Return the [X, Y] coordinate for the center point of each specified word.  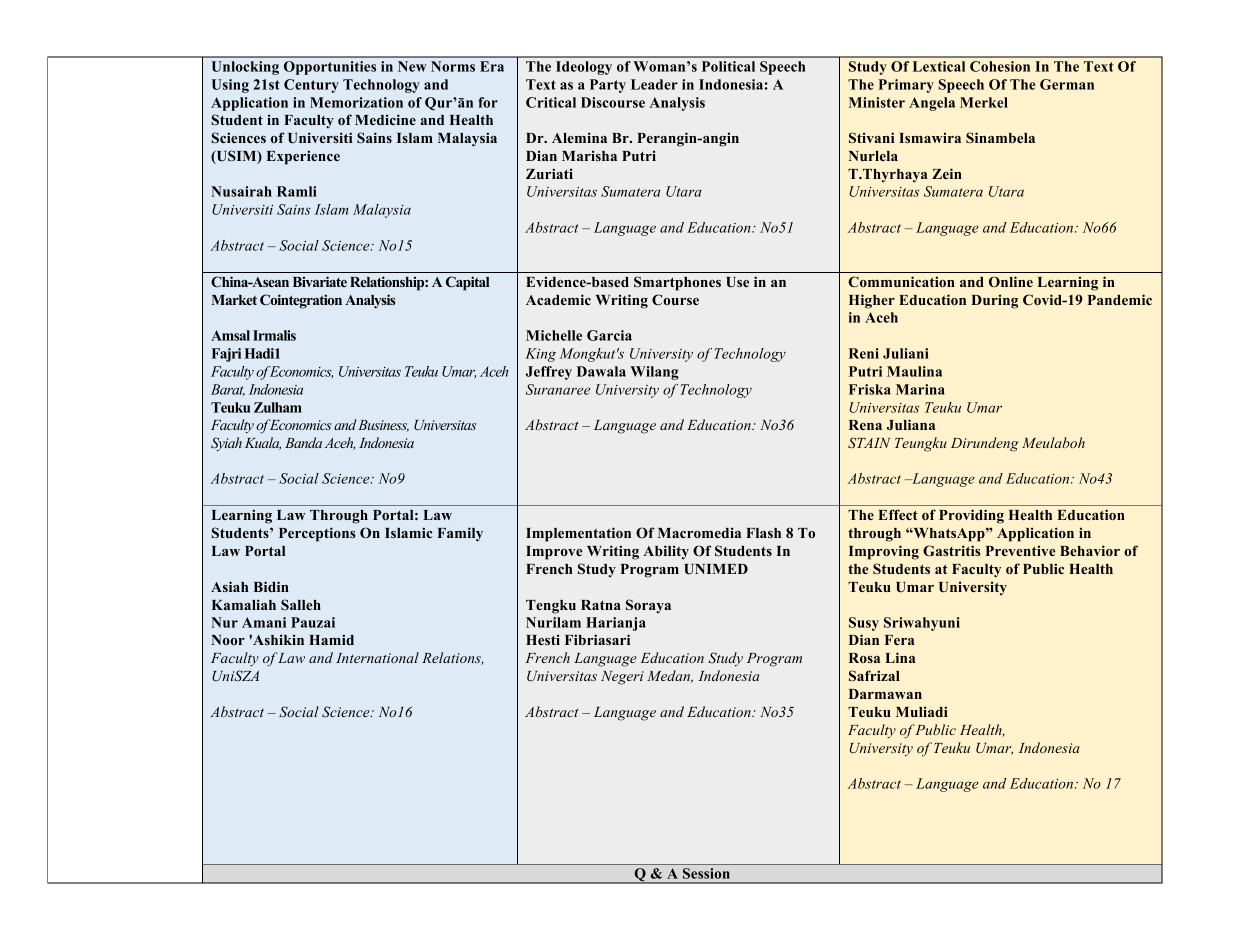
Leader [654, 84]
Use [737, 282]
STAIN [869, 442]
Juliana [911, 425]
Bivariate [320, 281]
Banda [303, 442]
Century [311, 86]
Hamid [331, 639]
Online [1011, 281]
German [1067, 84]
